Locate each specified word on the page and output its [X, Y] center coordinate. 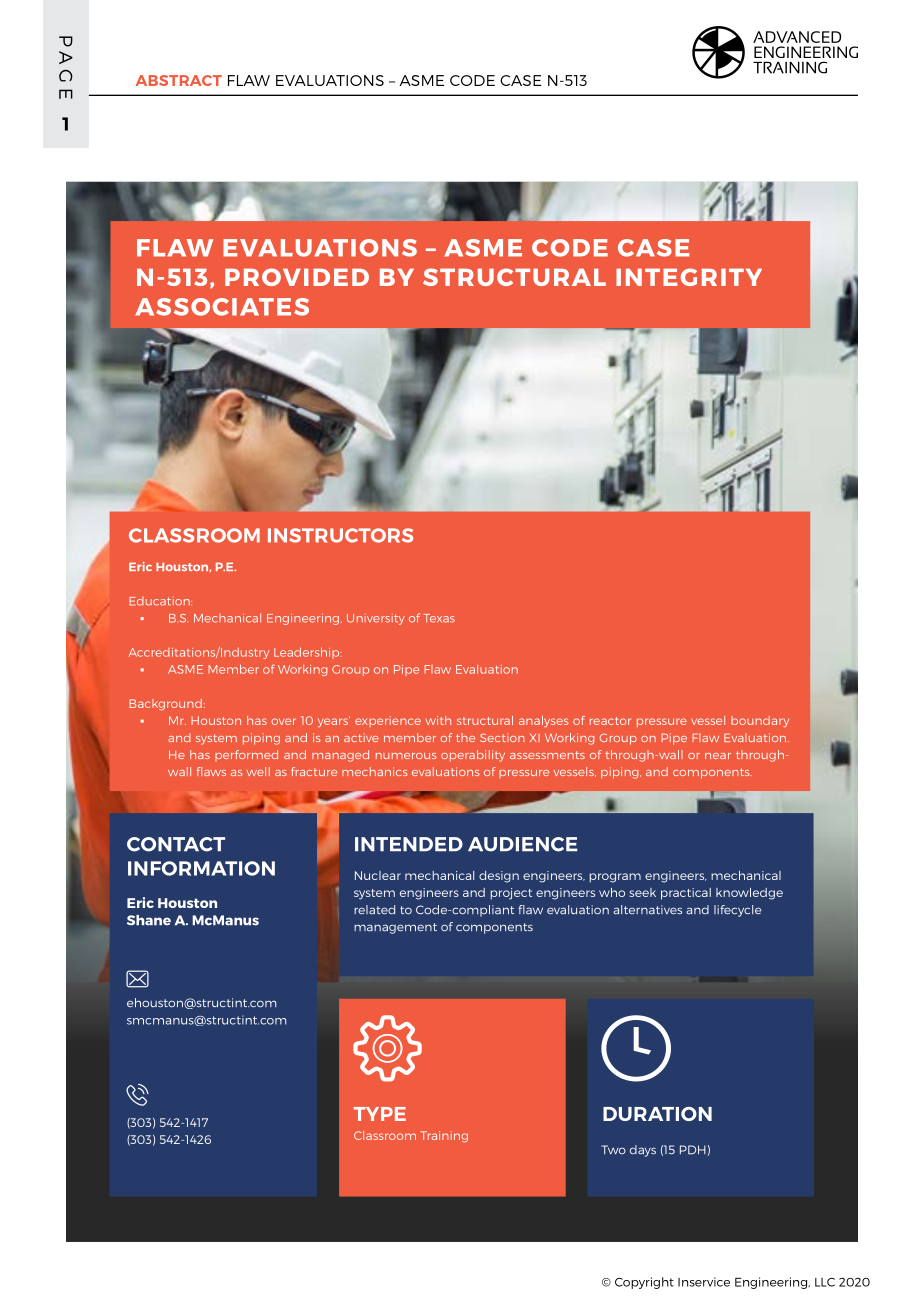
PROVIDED [297, 277]
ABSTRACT [179, 80]
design [499, 877]
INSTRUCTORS [340, 535]
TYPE [380, 1114]
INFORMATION [201, 868]
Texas [439, 618]
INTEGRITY [689, 277]
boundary [760, 721]
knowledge [749, 894]
